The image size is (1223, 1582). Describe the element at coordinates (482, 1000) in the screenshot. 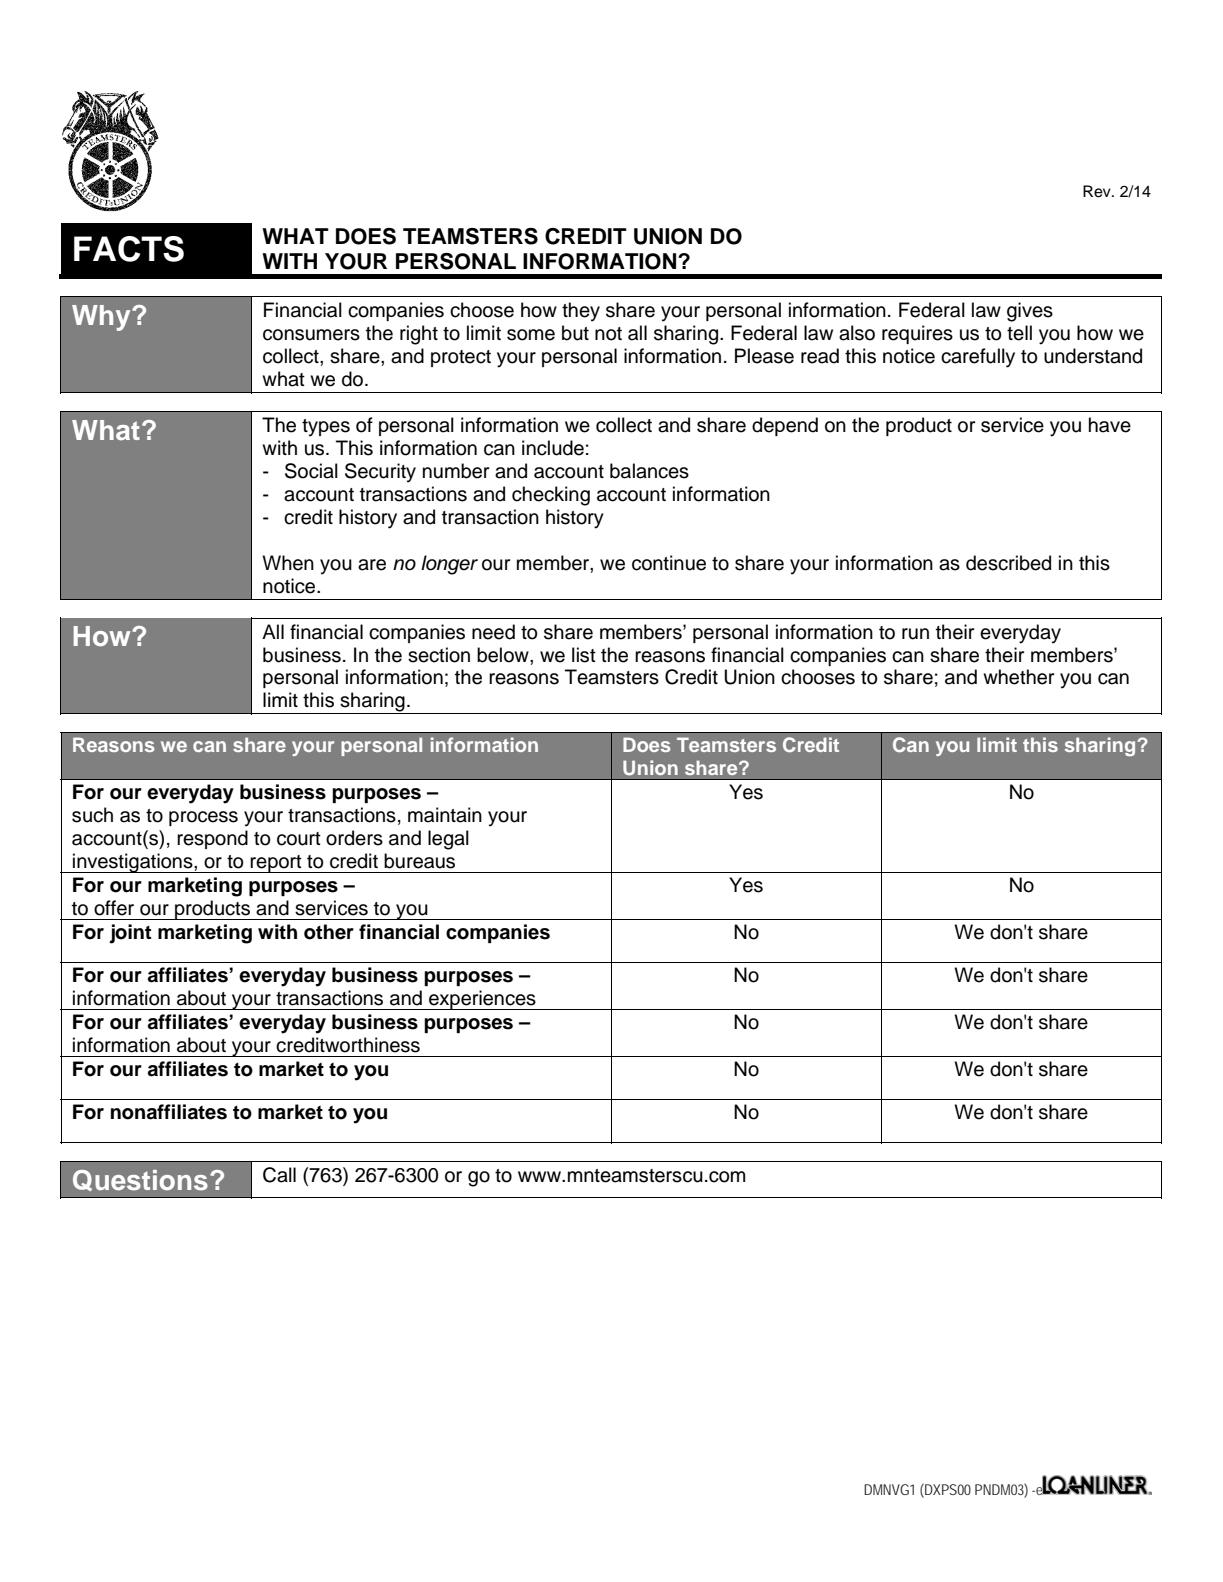

I see `experiences` at that location.
